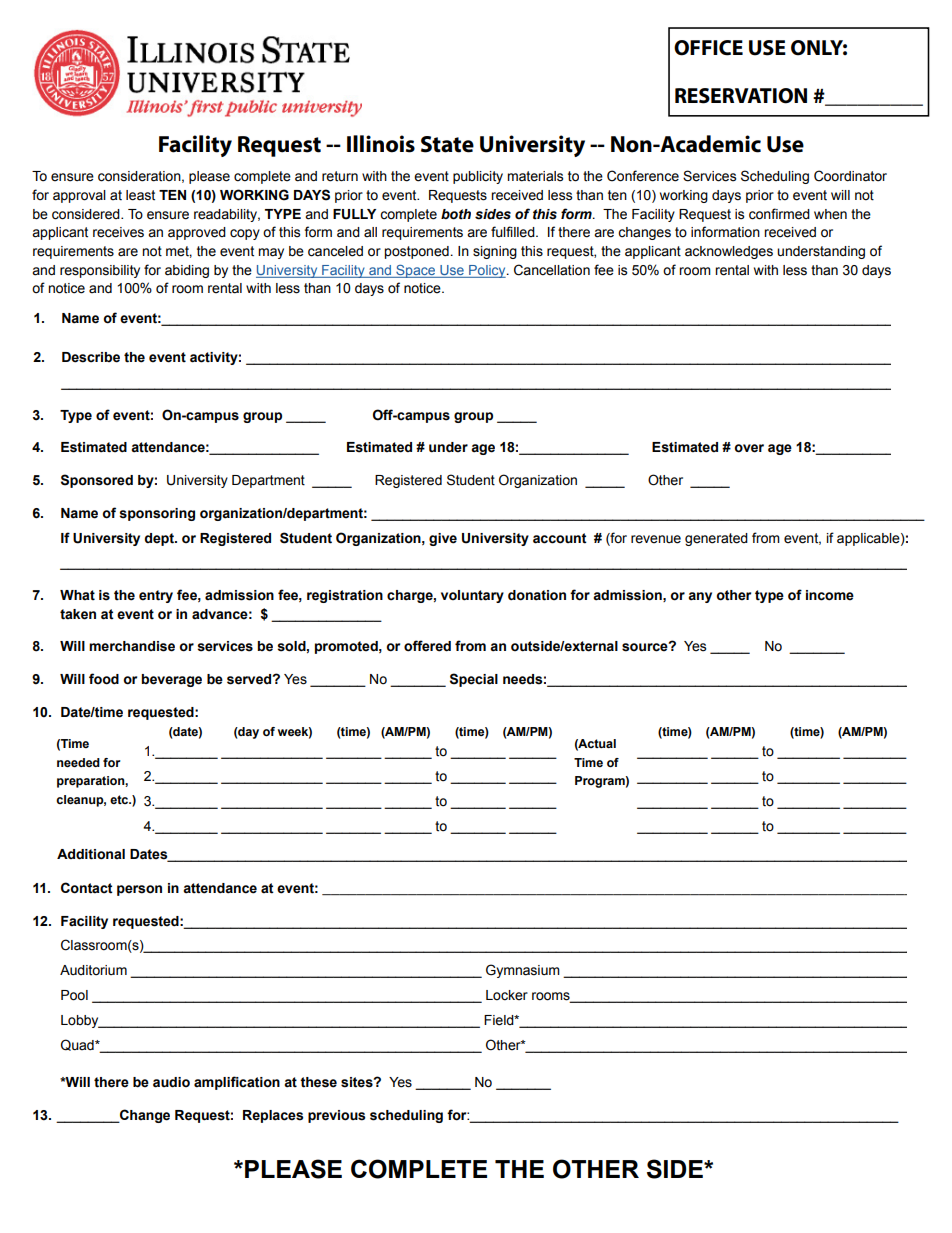  I want to click on RESERVATION, so click(741, 96).
